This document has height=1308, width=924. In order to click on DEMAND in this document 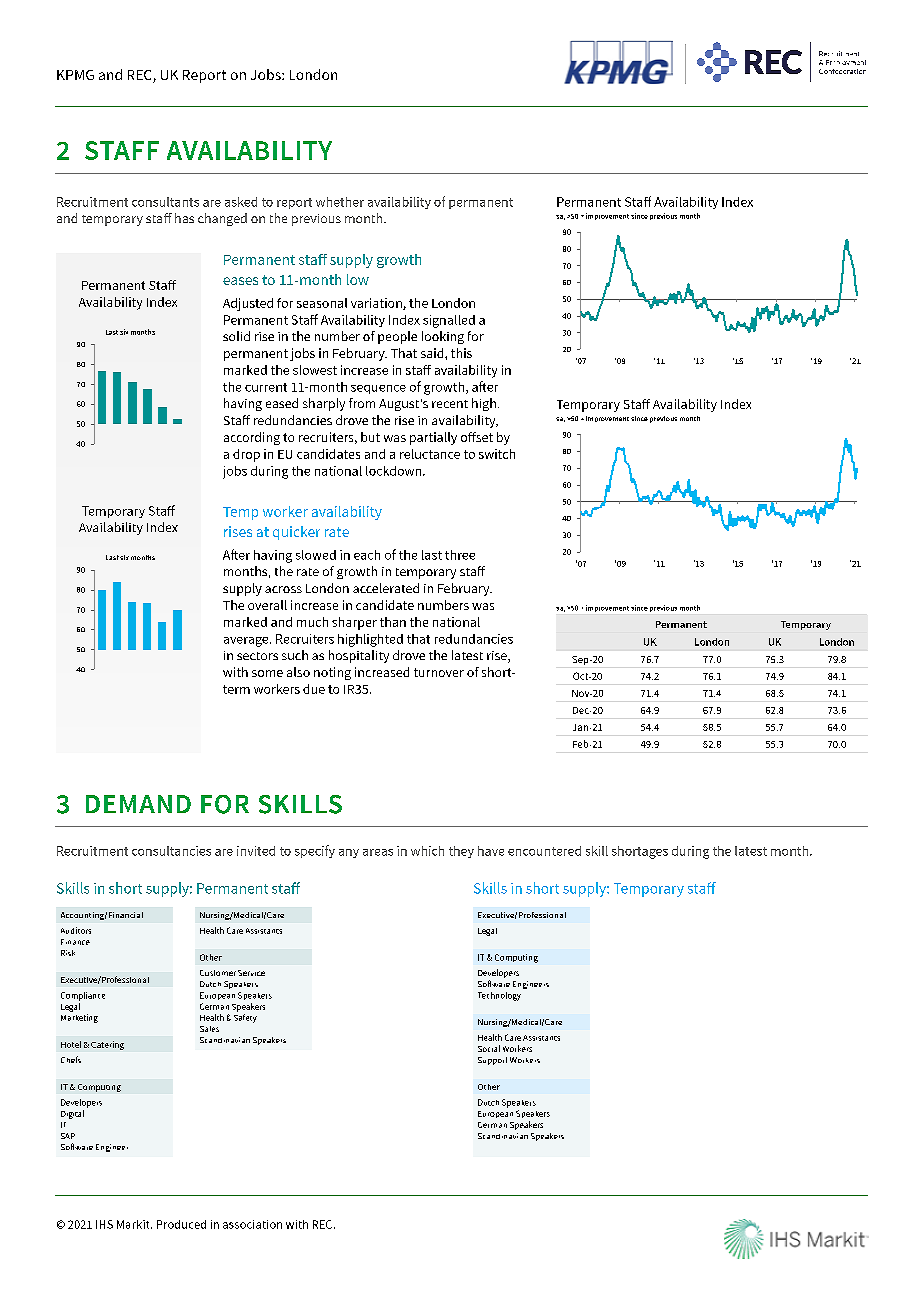, I will do `click(138, 804)`.
